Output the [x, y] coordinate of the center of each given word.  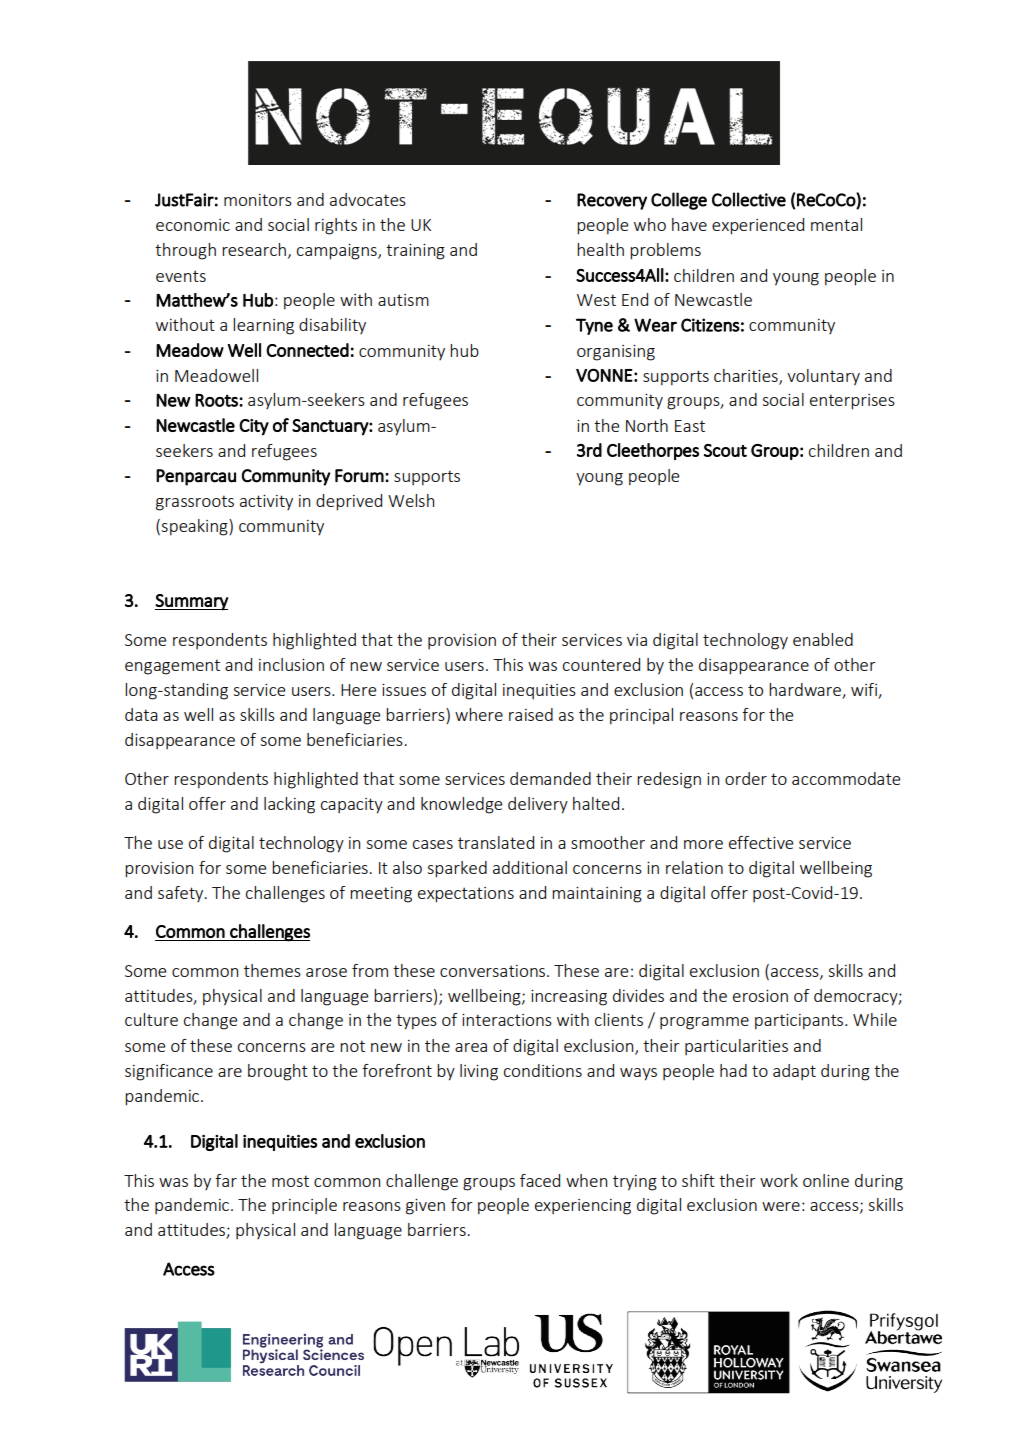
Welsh [411, 500]
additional [530, 867]
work [779, 1180]
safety [182, 894]
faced [540, 1180]
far [226, 1180]
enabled [823, 639]
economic [193, 225]
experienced [758, 226]
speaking [195, 527]
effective [761, 842]
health [600, 249]
